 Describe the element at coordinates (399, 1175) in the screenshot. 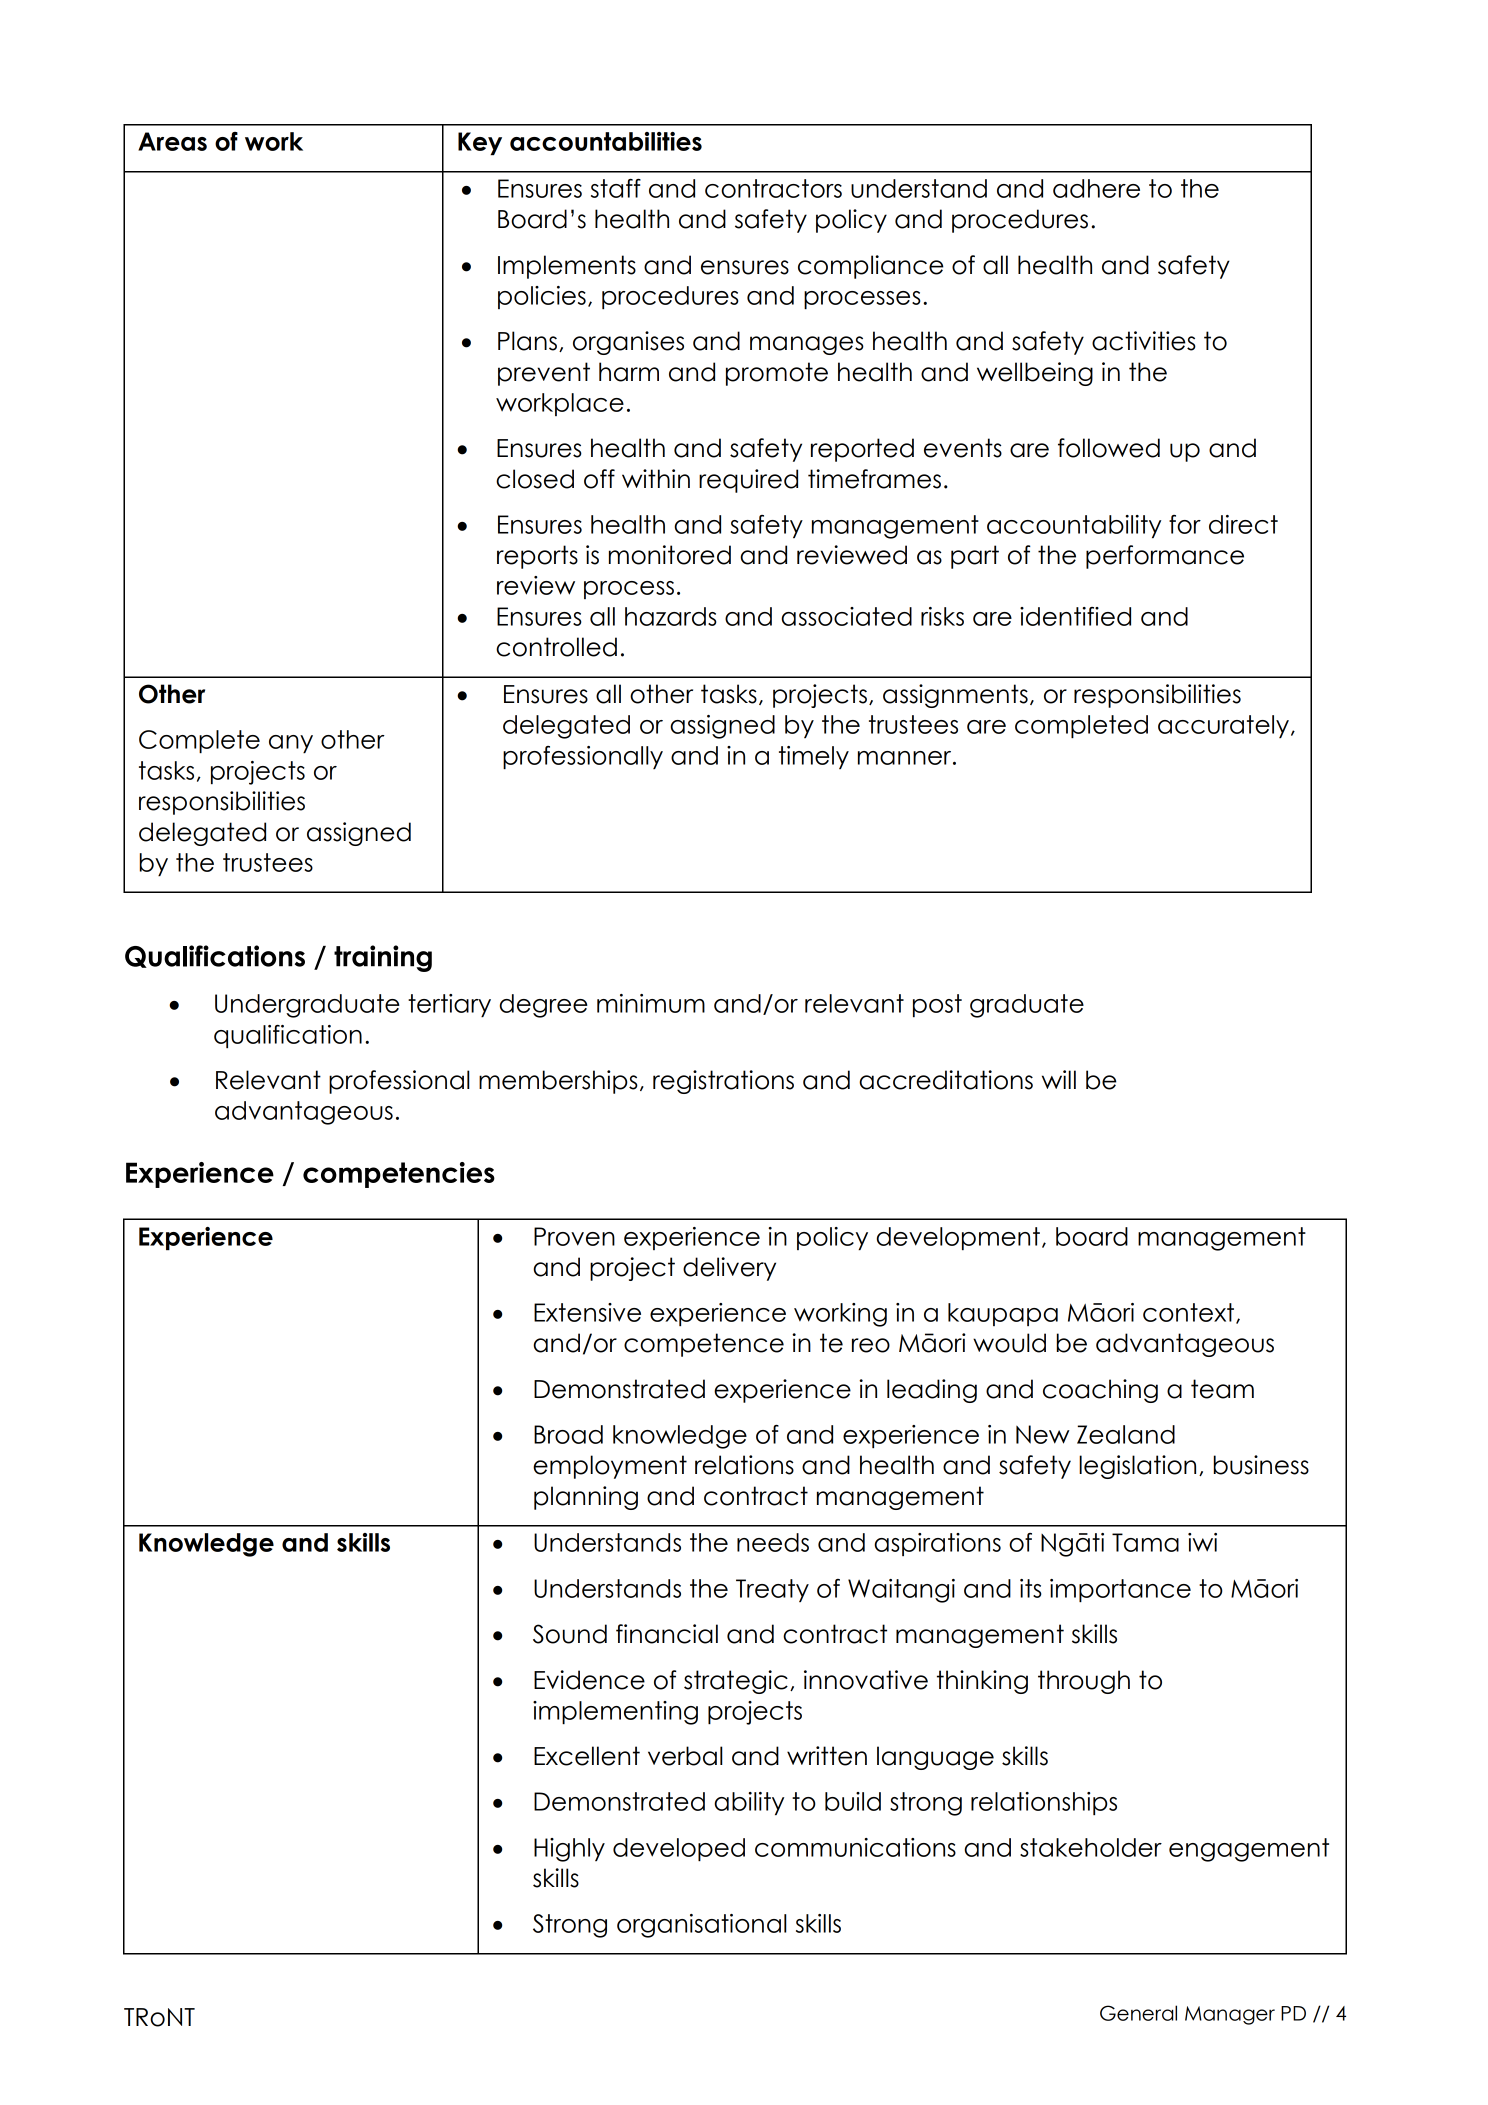

I see `competencies` at that location.
